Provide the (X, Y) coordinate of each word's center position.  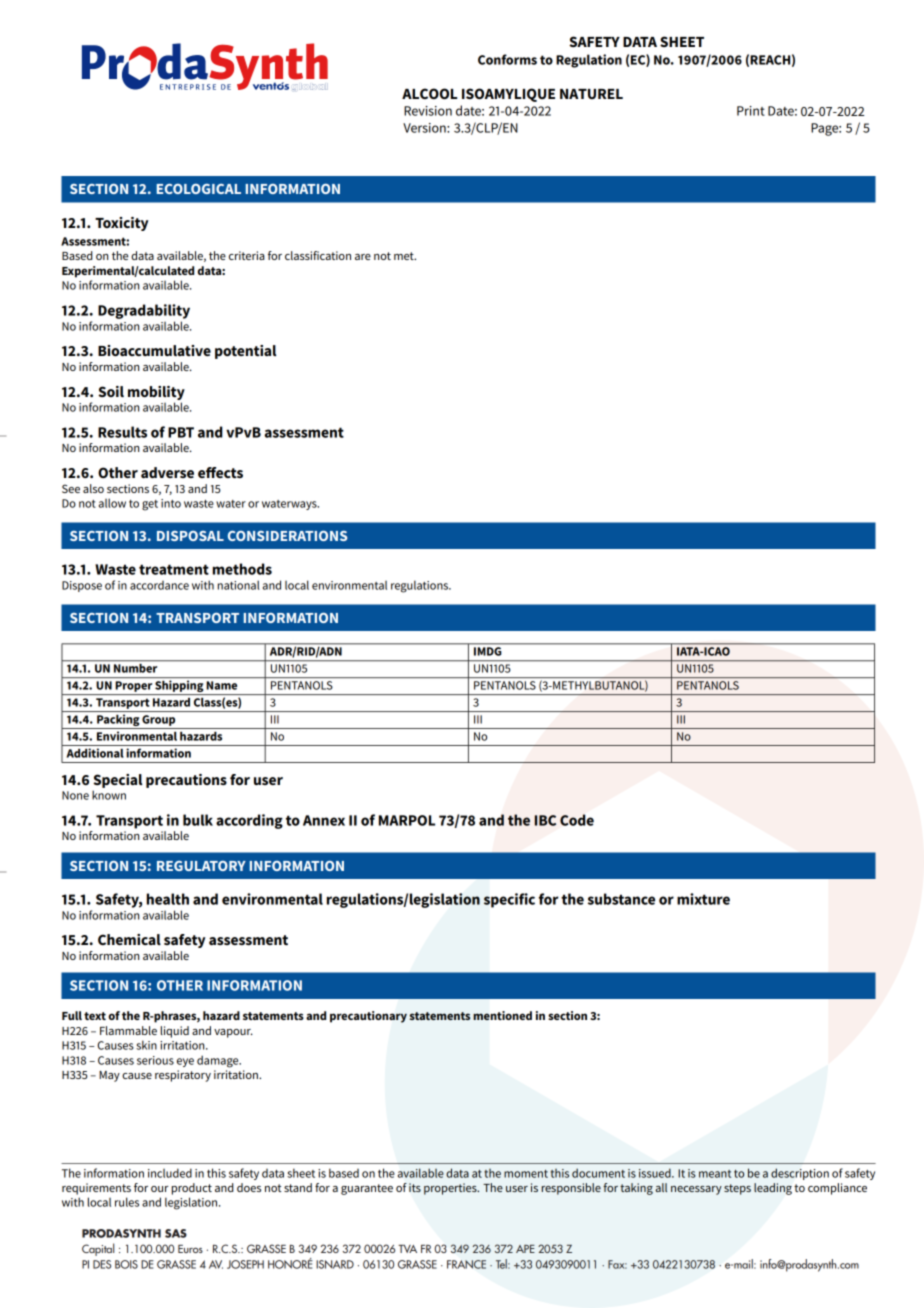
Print (751, 111)
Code (577, 820)
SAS (176, 1233)
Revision (428, 111)
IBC (545, 820)
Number (136, 667)
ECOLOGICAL (198, 189)
